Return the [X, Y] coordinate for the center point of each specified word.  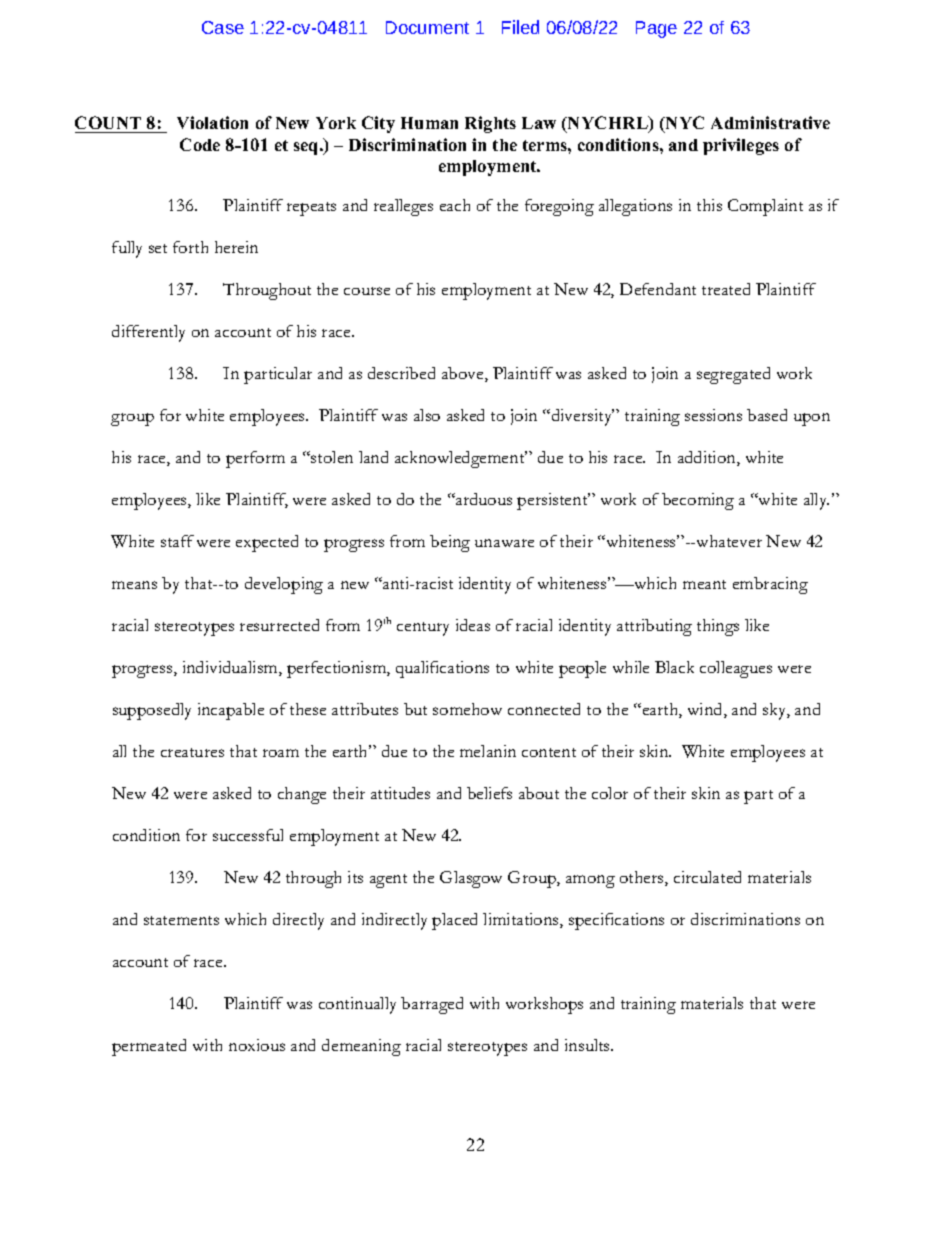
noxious [257, 1045]
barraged [432, 1005]
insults [588, 1045]
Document [427, 27]
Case [223, 27]
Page [656, 29]
